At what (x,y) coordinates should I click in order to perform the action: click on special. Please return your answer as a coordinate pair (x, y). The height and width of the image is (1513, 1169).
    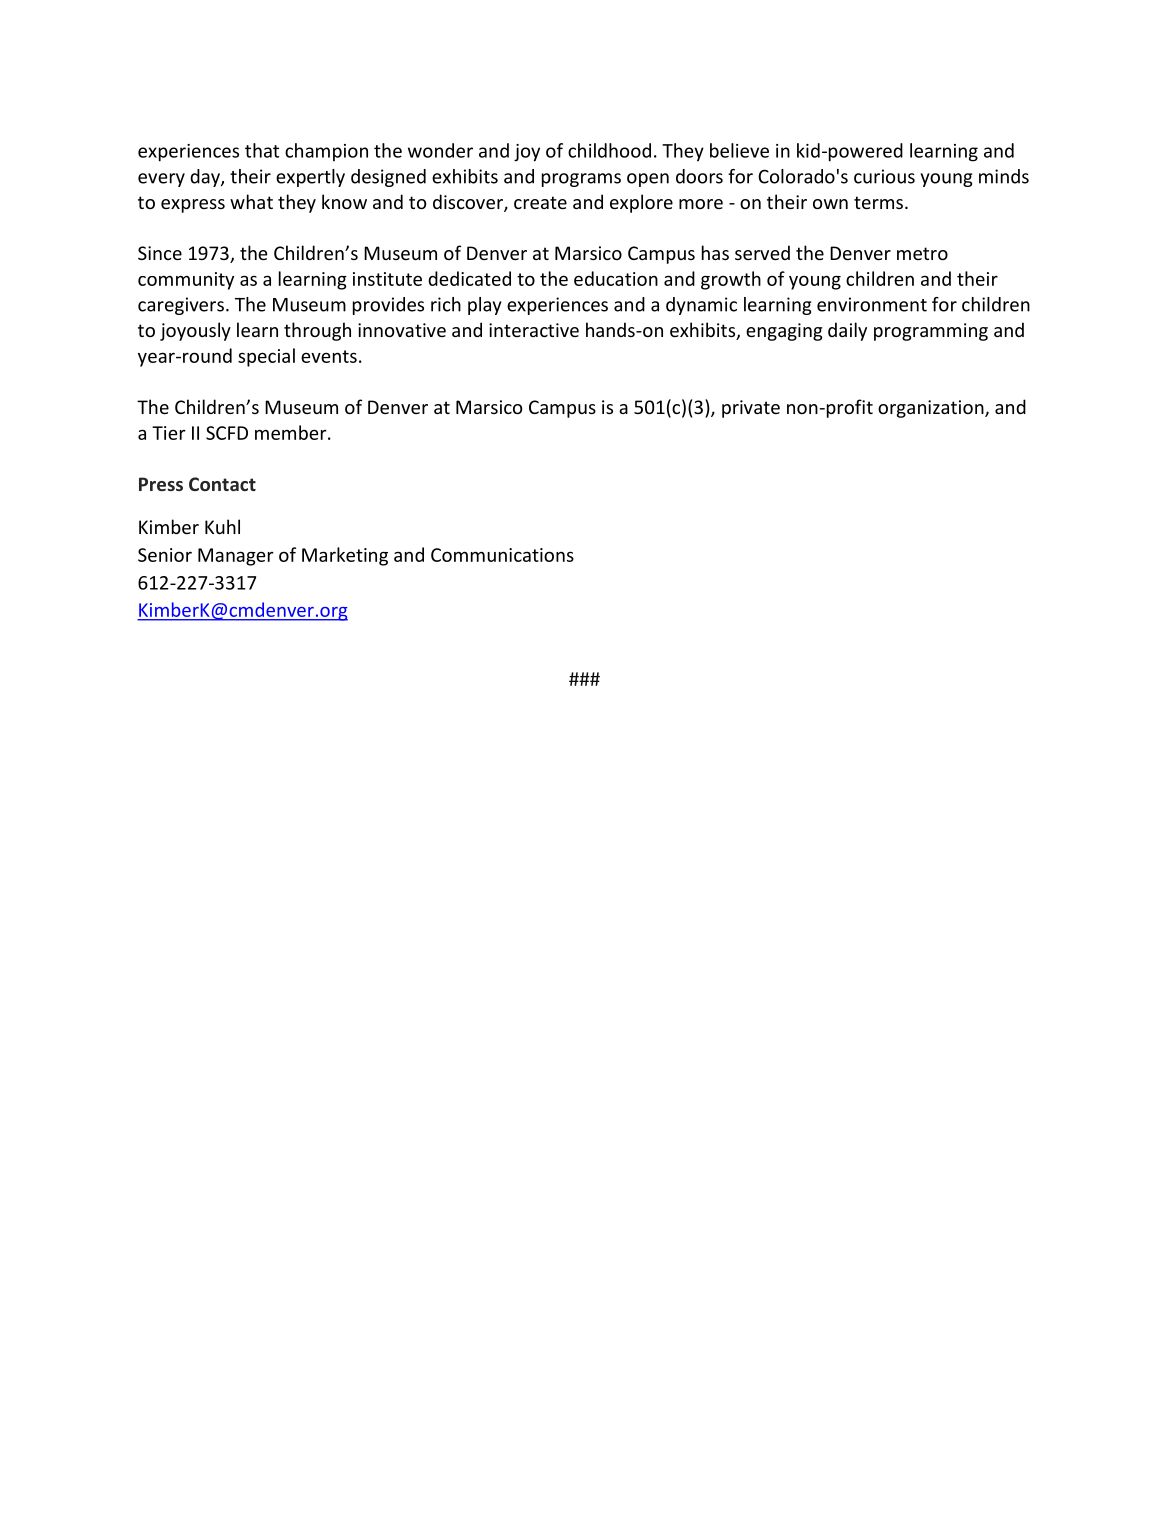
    Looking at the image, I should click on (266, 357).
